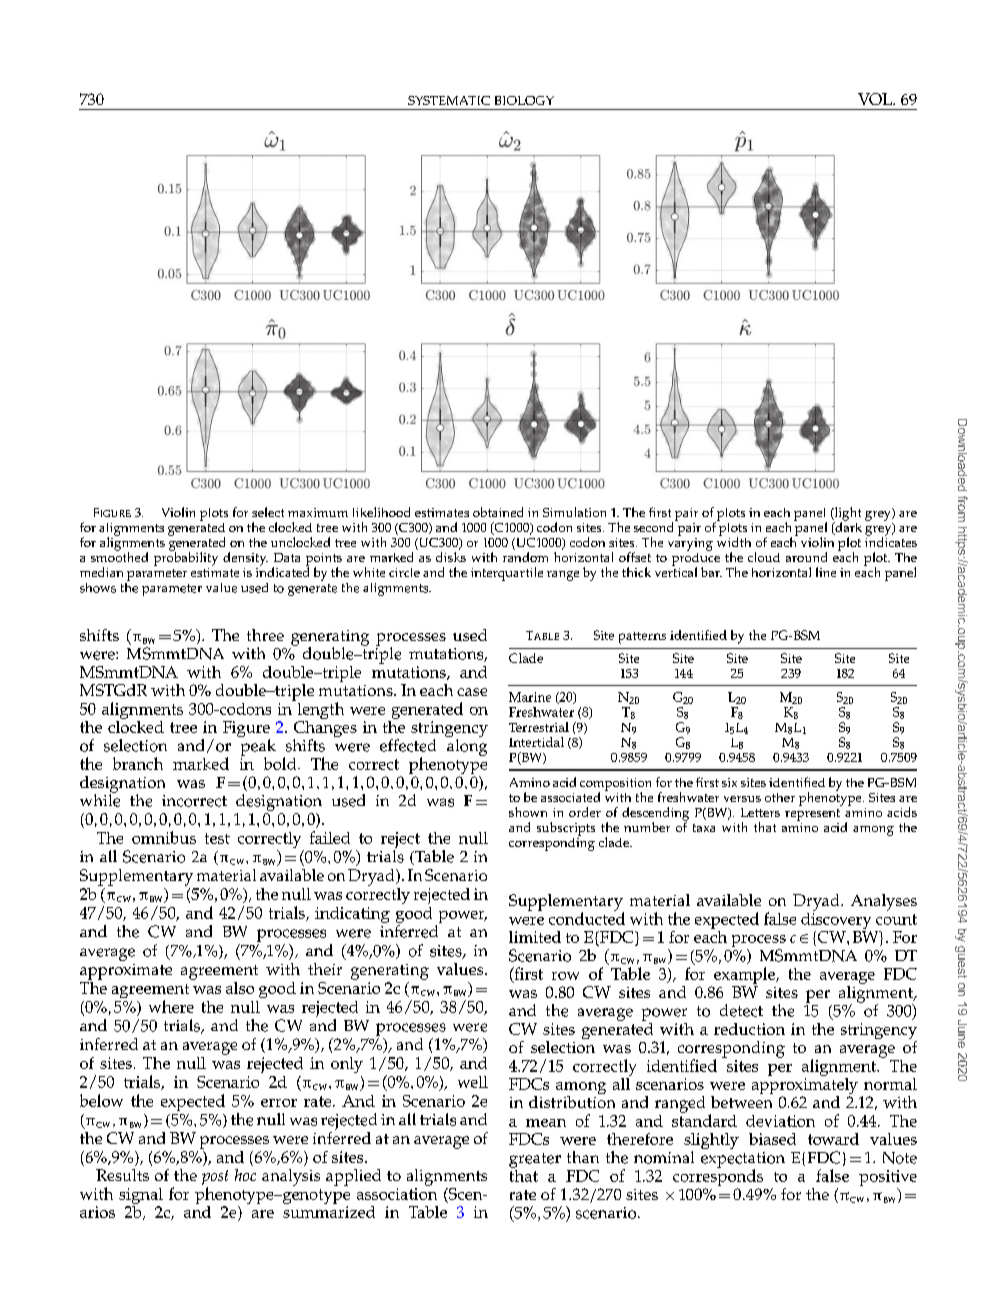 The image size is (995, 1311). Describe the element at coordinates (265, 635) in the screenshot. I see `three` at that location.
